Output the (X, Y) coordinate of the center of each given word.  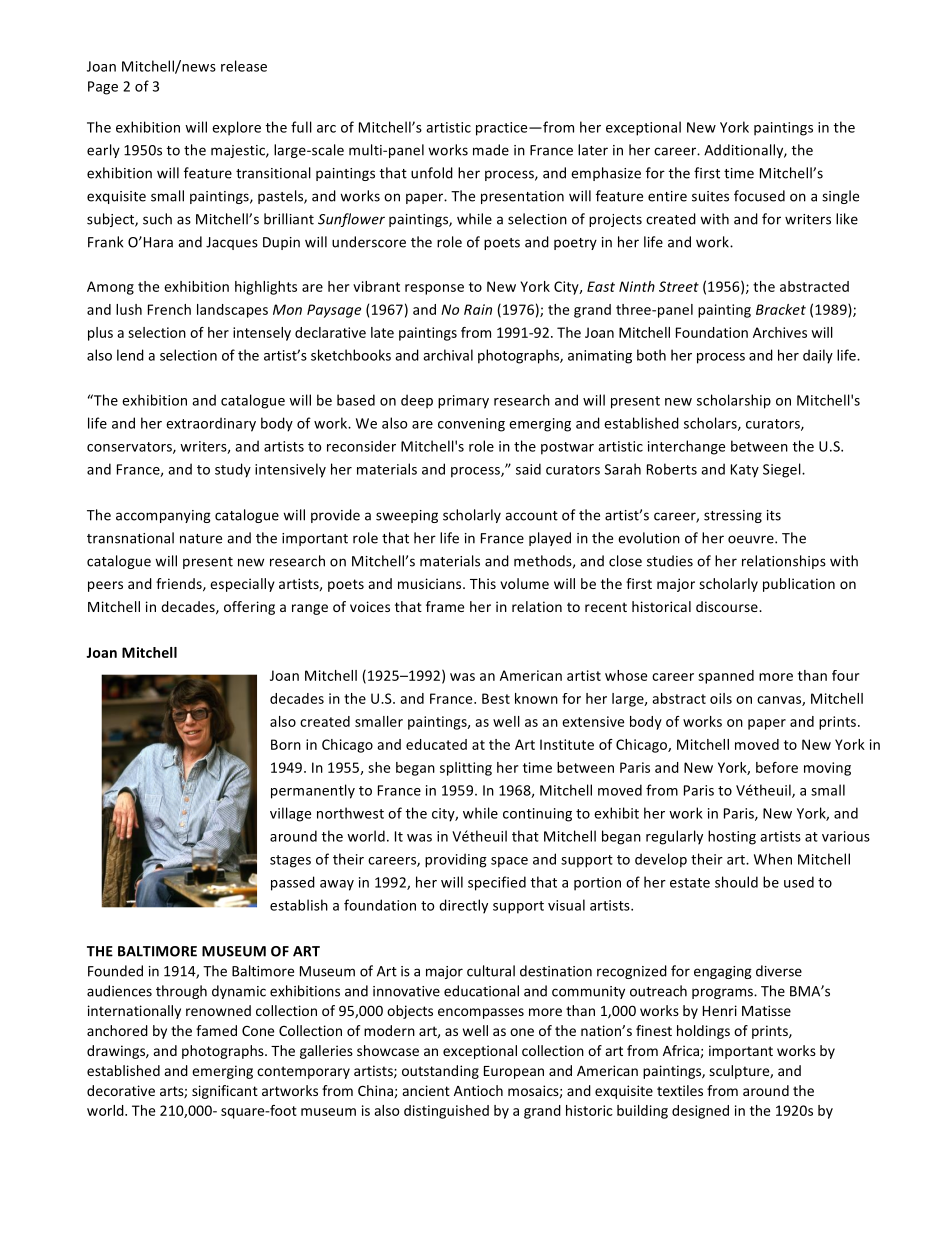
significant (225, 1092)
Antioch (478, 1090)
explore (236, 128)
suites (710, 196)
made (491, 150)
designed (700, 1112)
